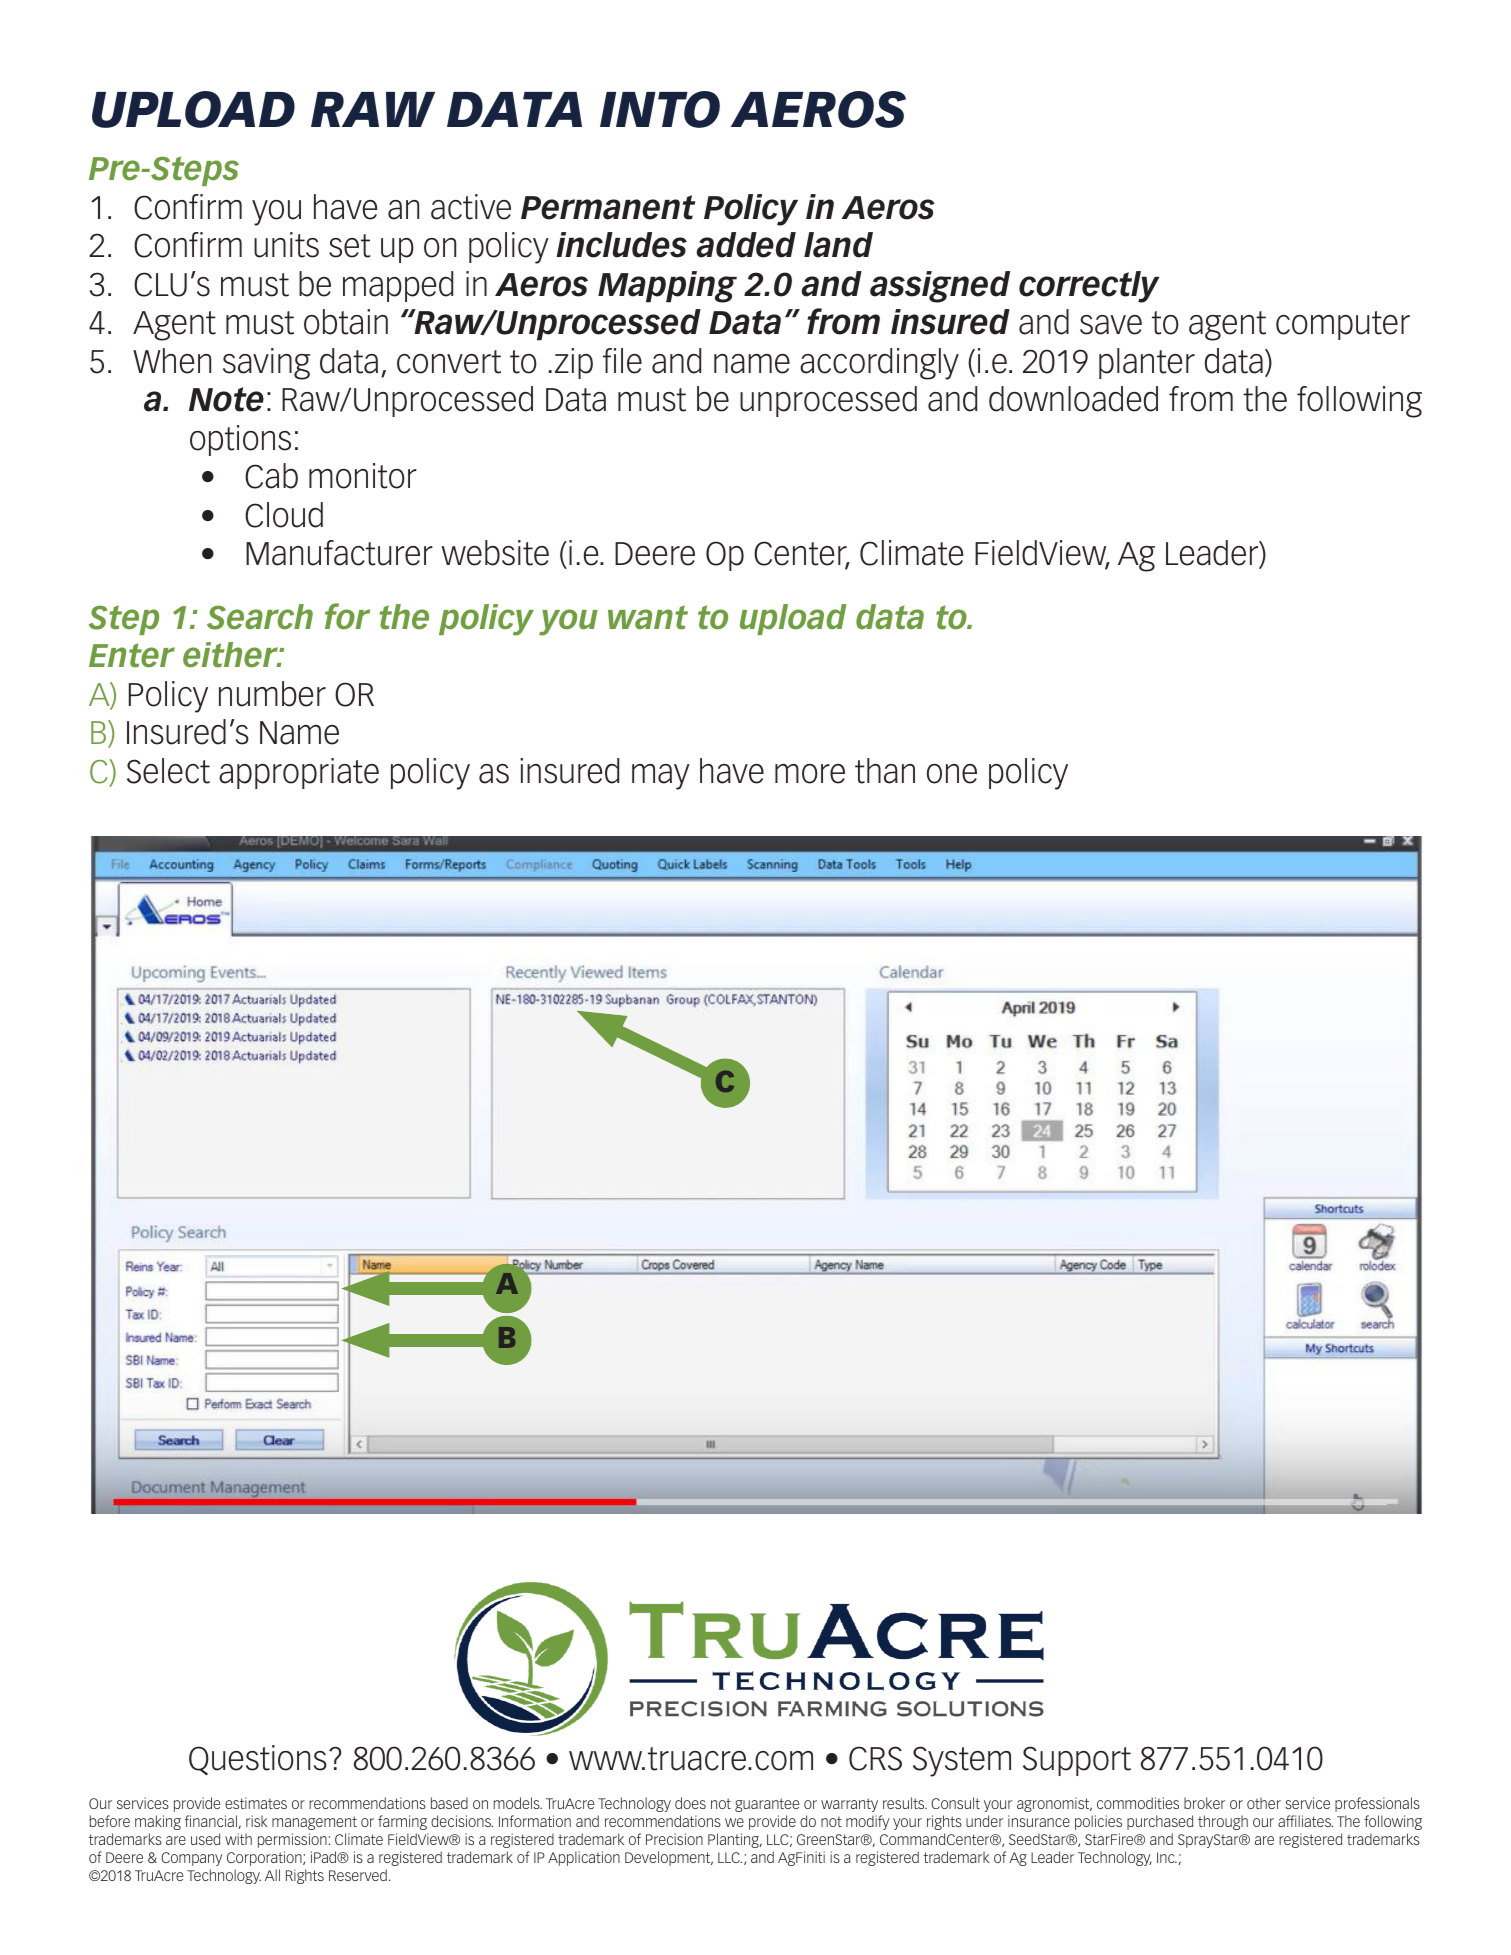 Image resolution: width=1511 pixels, height=1955 pixels. What do you see at coordinates (661, 777) in the document?
I see `may` at bounding box center [661, 777].
